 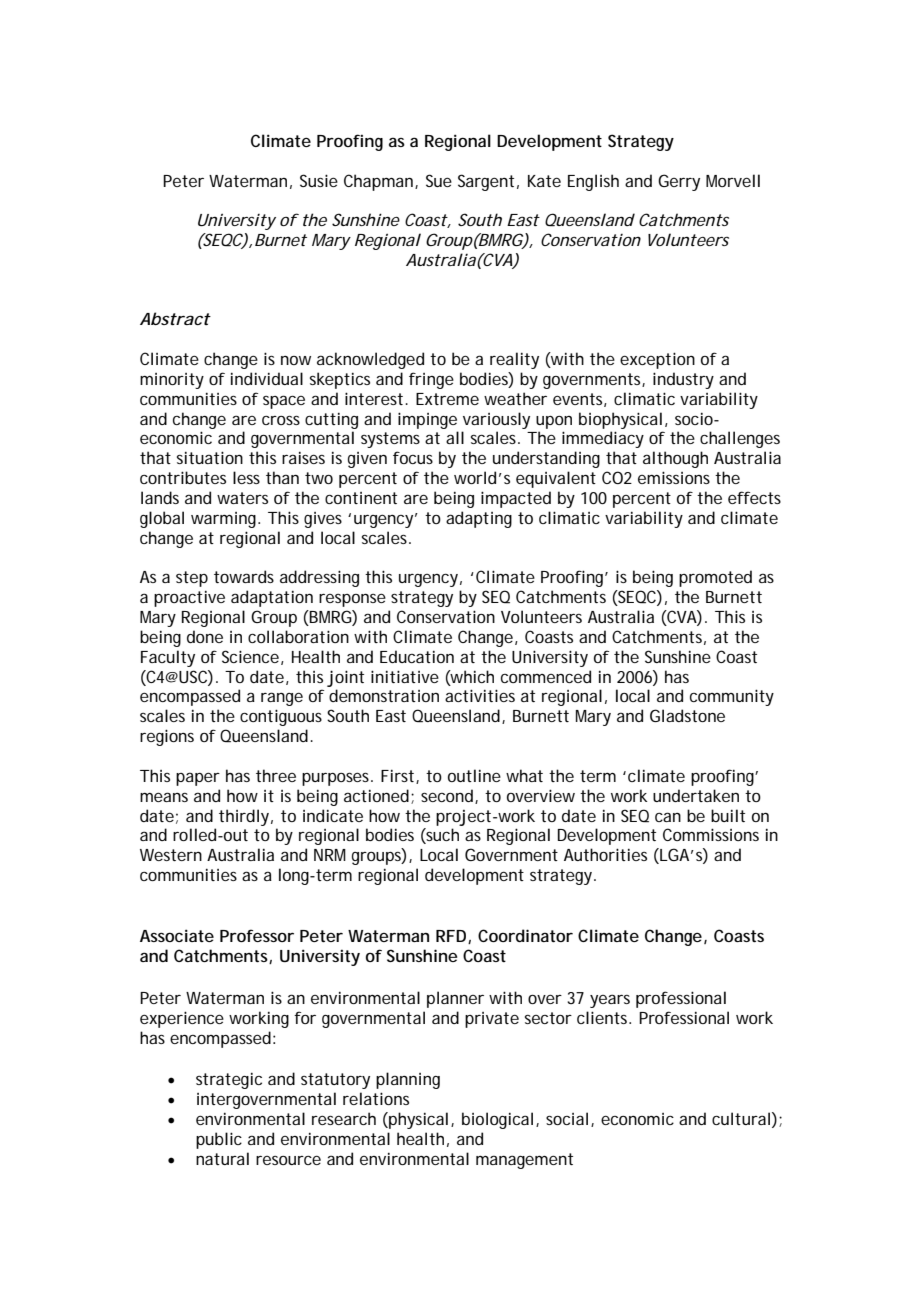 I want to click on emissions, so click(x=674, y=477).
